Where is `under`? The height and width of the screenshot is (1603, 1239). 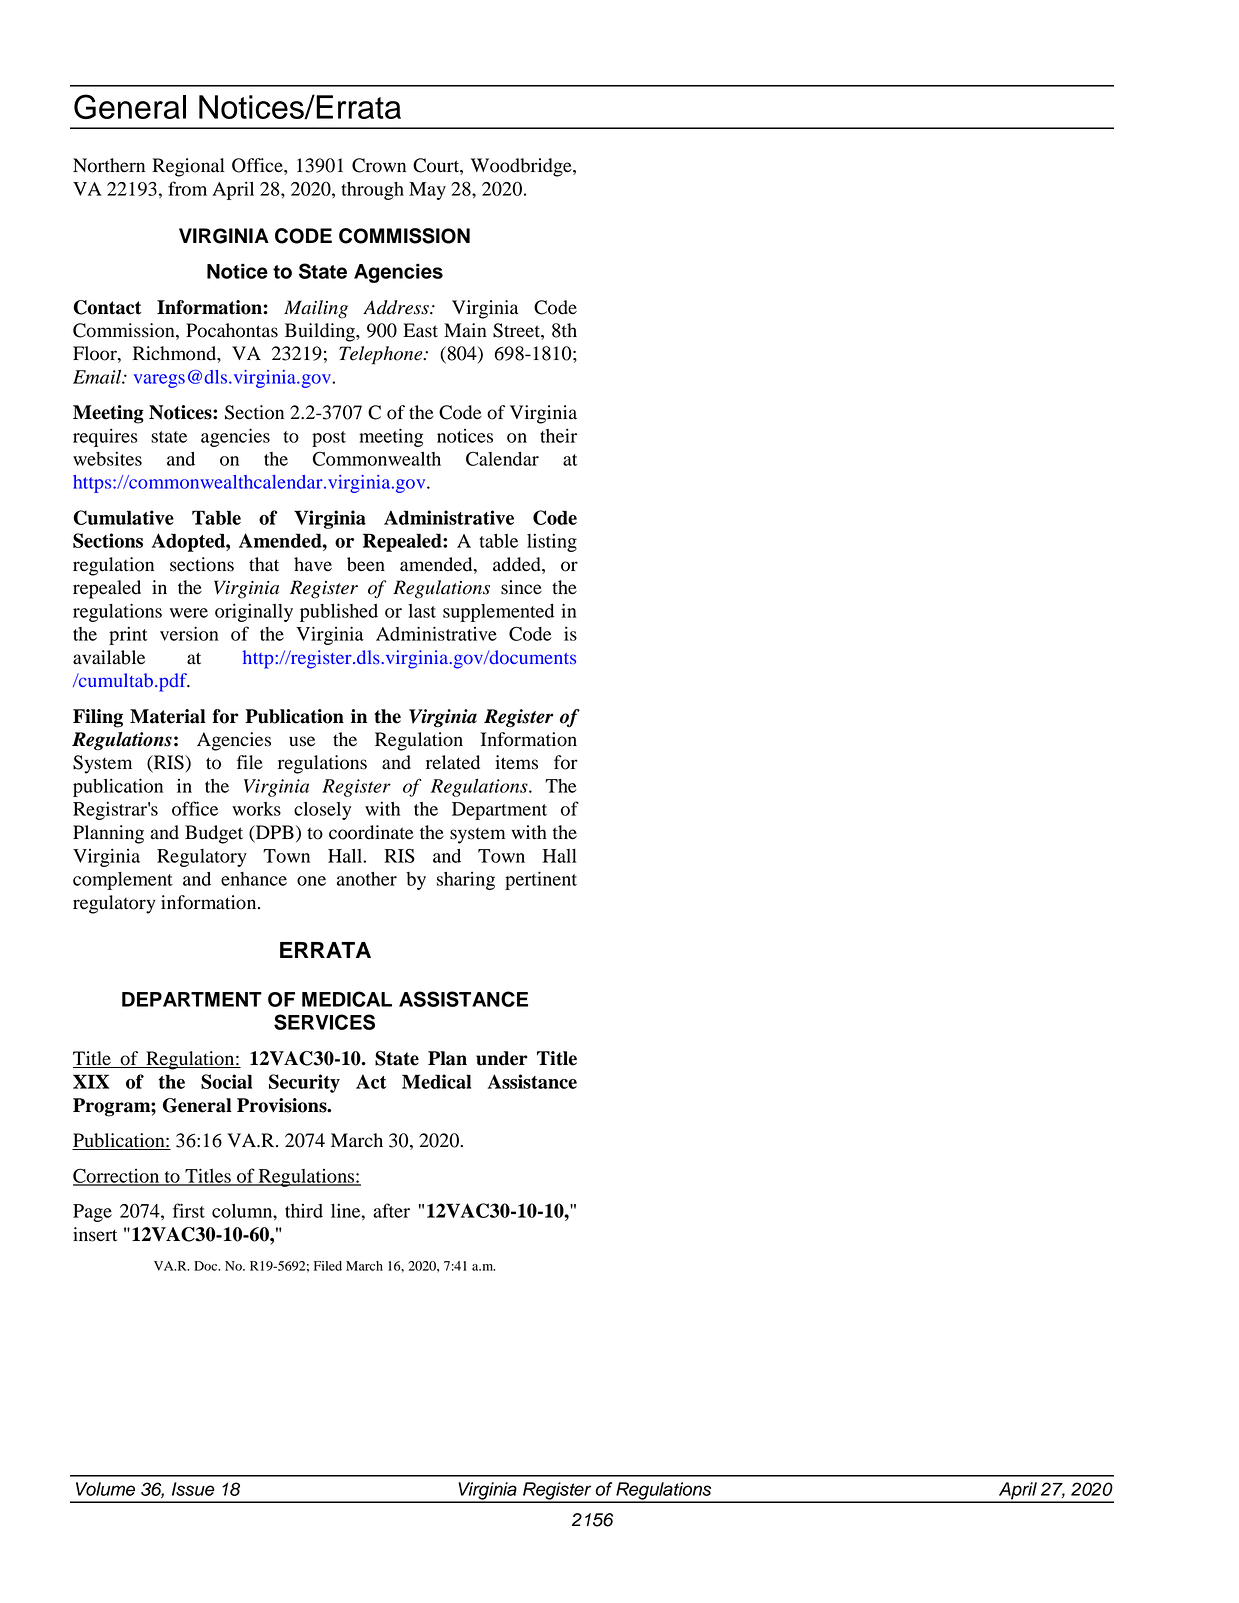 under is located at coordinates (502, 1058).
